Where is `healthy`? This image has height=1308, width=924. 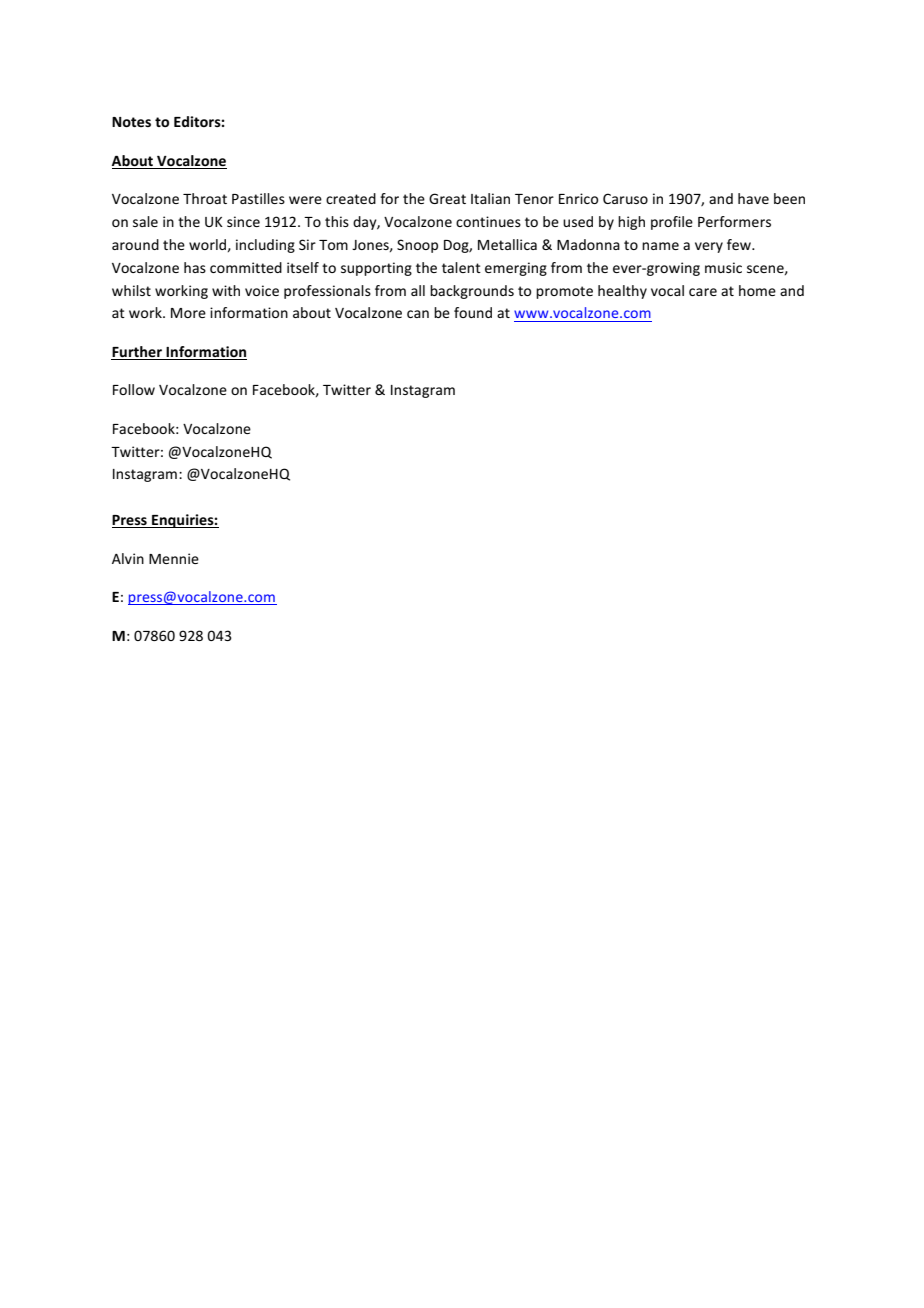 healthy is located at coordinates (622, 292).
